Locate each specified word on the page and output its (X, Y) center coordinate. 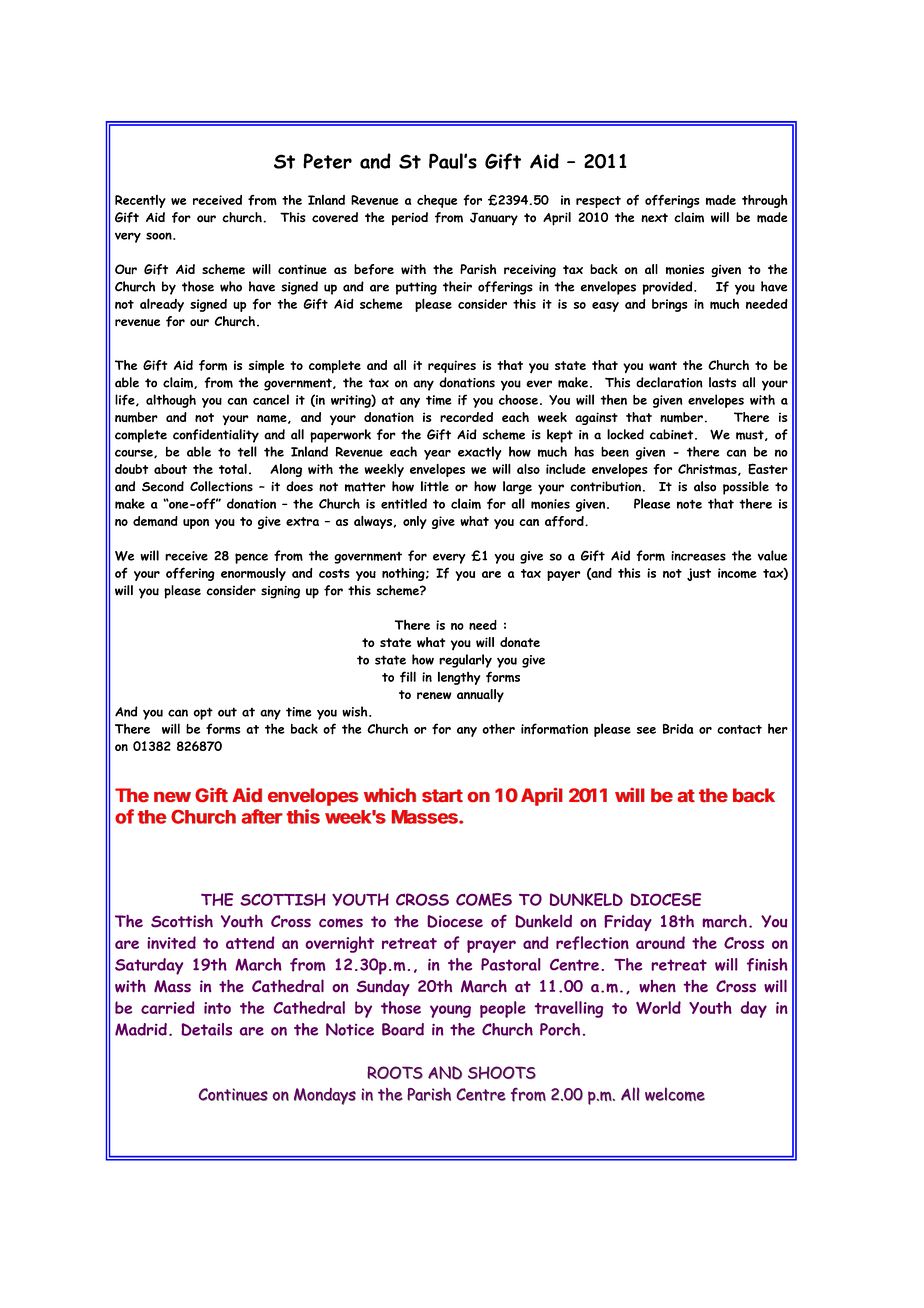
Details (206, 1029)
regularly (465, 661)
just (699, 574)
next (654, 218)
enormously (253, 574)
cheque (437, 201)
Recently (140, 201)
